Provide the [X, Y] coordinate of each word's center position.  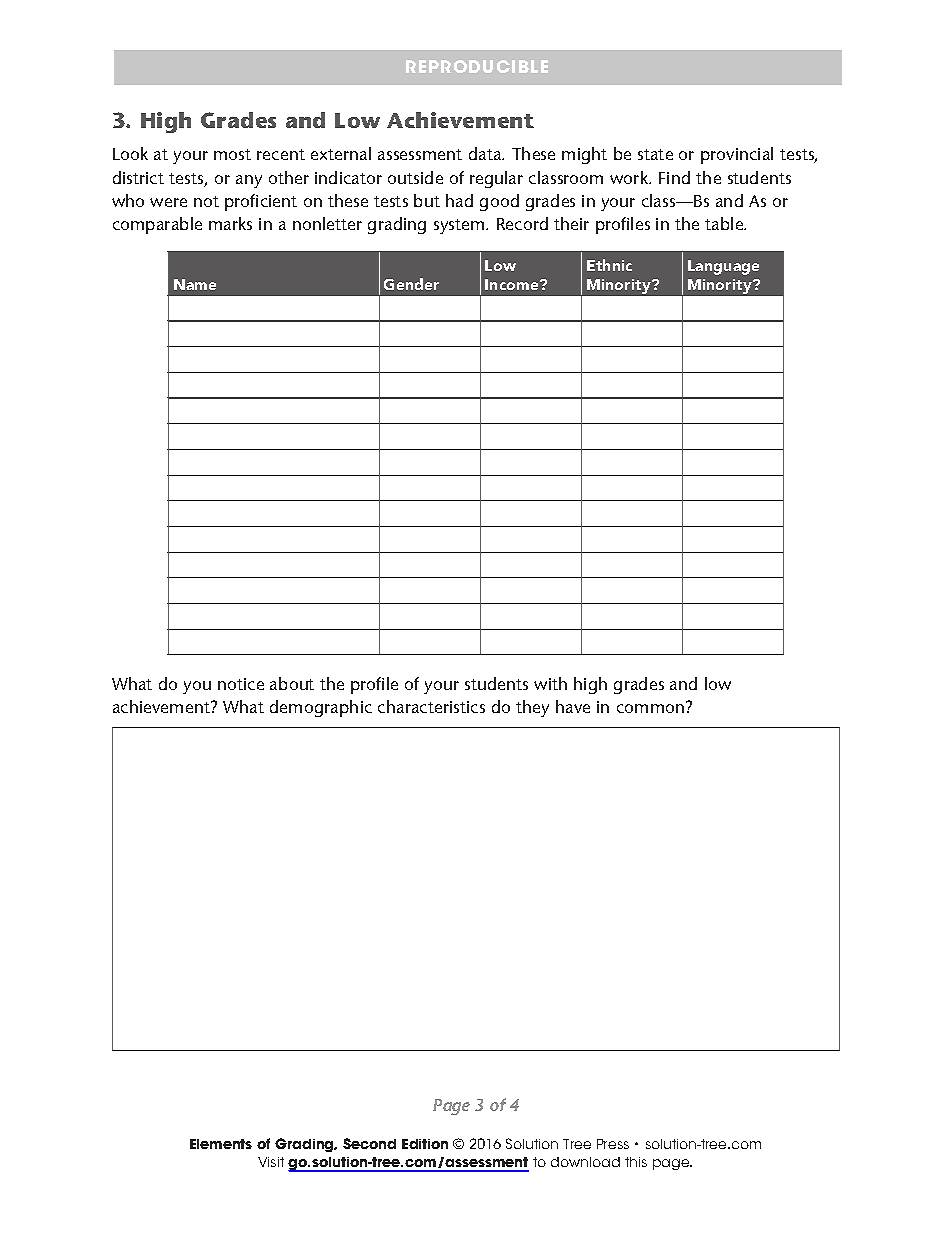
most [232, 154]
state [655, 154]
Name [195, 284]
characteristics [431, 706]
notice [241, 684]
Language [723, 267]
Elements [221, 1144]
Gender [411, 284]
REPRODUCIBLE [477, 66]
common [652, 707]
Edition [425, 1144]
